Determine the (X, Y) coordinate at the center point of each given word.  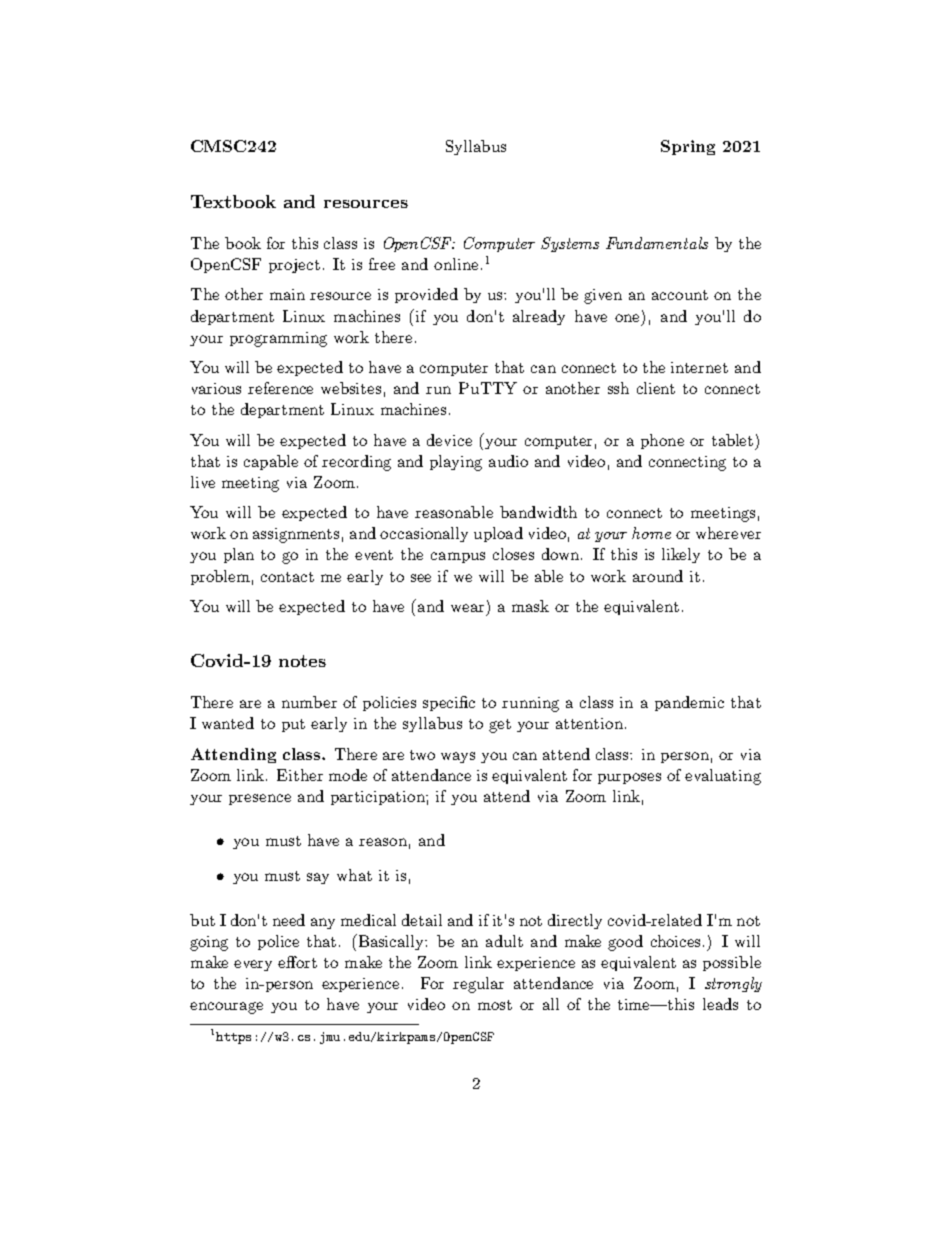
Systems (570, 244)
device (449, 440)
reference (280, 388)
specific (449, 703)
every (253, 965)
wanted (228, 723)
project (294, 266)
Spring (688, 147)
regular (478, 985)
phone (662, 441)
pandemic (689, 703)
